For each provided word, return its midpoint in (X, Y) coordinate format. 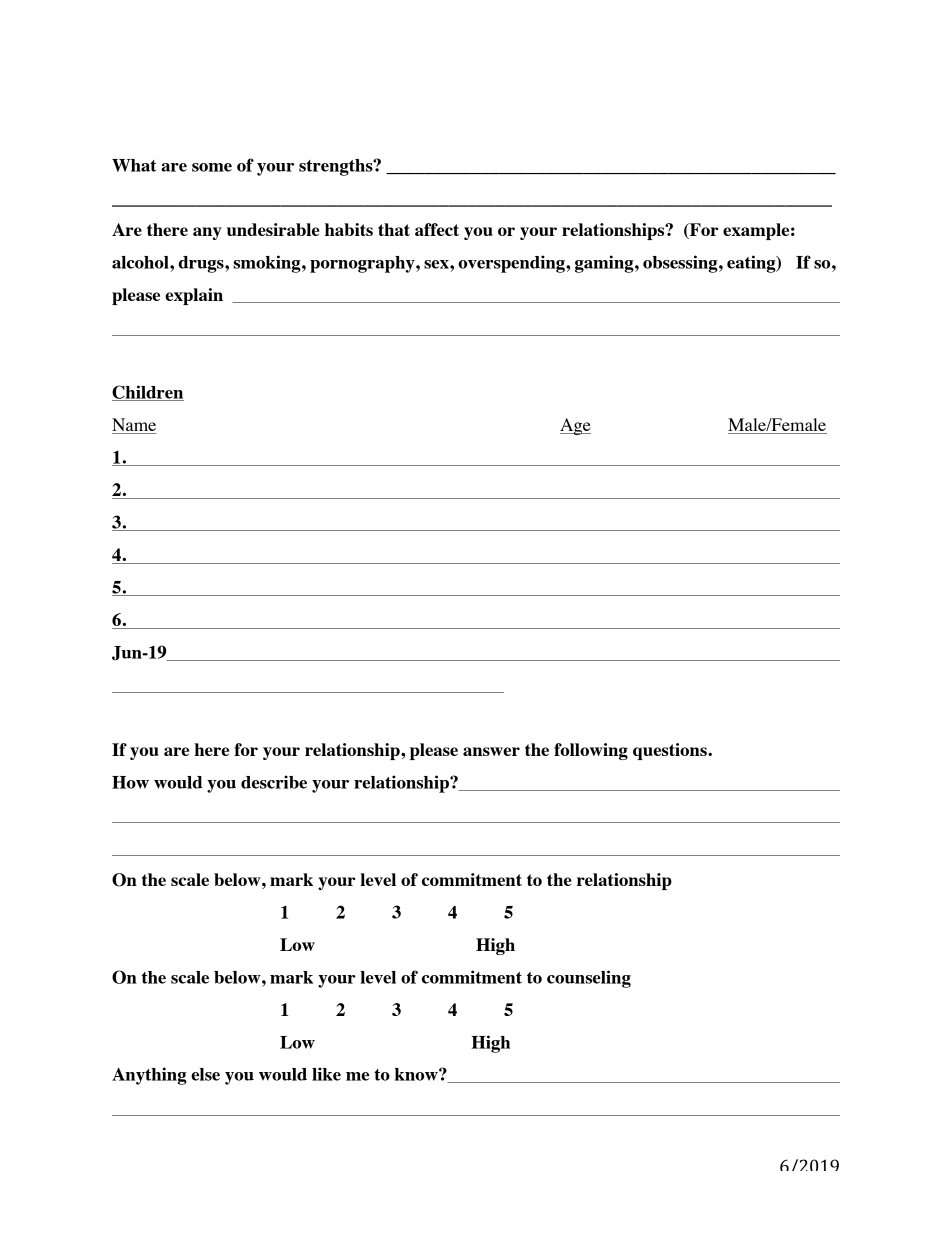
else (205, 1074)
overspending (512, 264)
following (591, 751)
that (394, 229)
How (130, 782)
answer (491, 751)
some (212, 167)
